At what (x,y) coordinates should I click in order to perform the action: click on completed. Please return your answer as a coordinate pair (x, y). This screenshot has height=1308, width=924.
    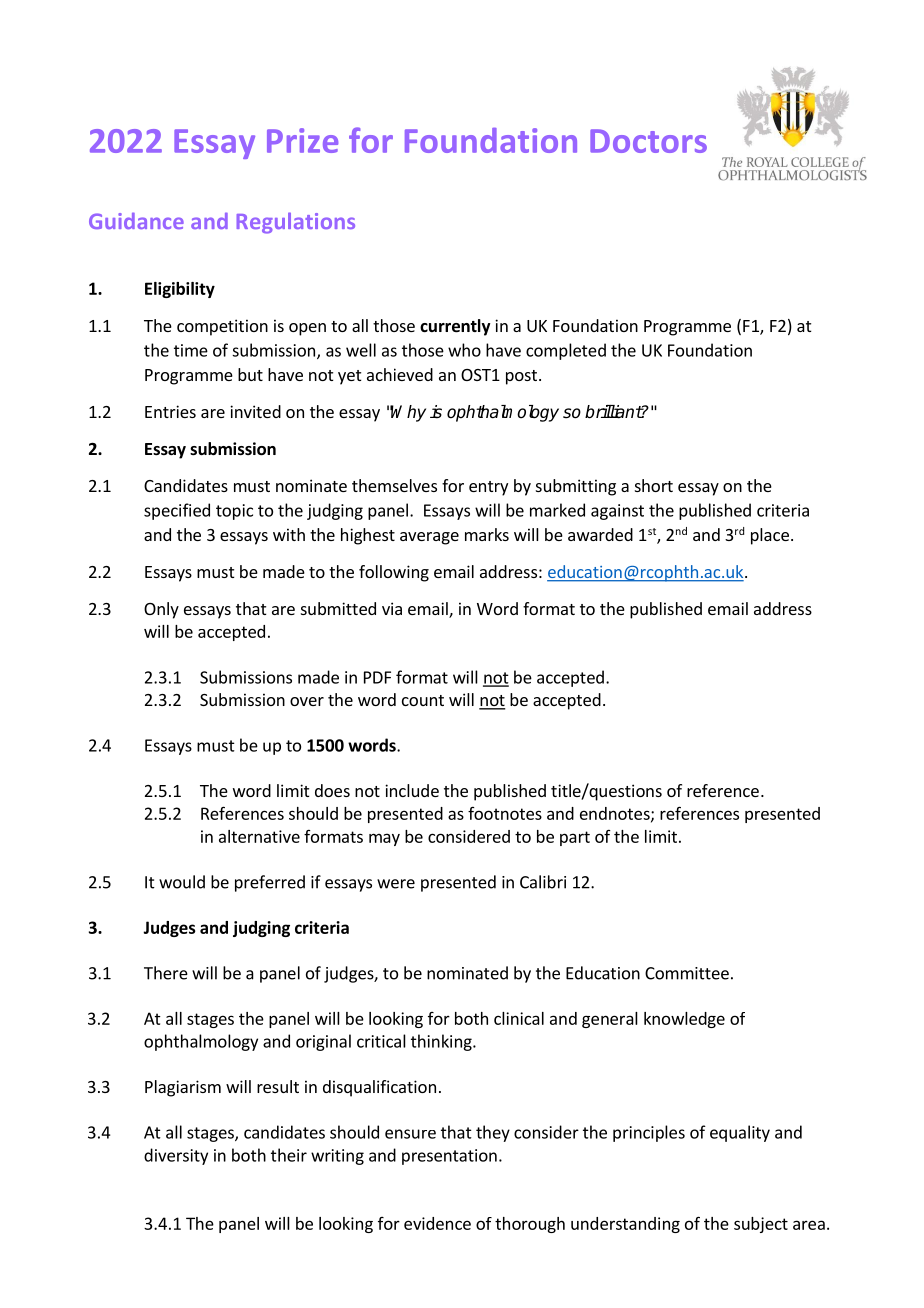
    Looking at the image, I should click on (566, 351).
